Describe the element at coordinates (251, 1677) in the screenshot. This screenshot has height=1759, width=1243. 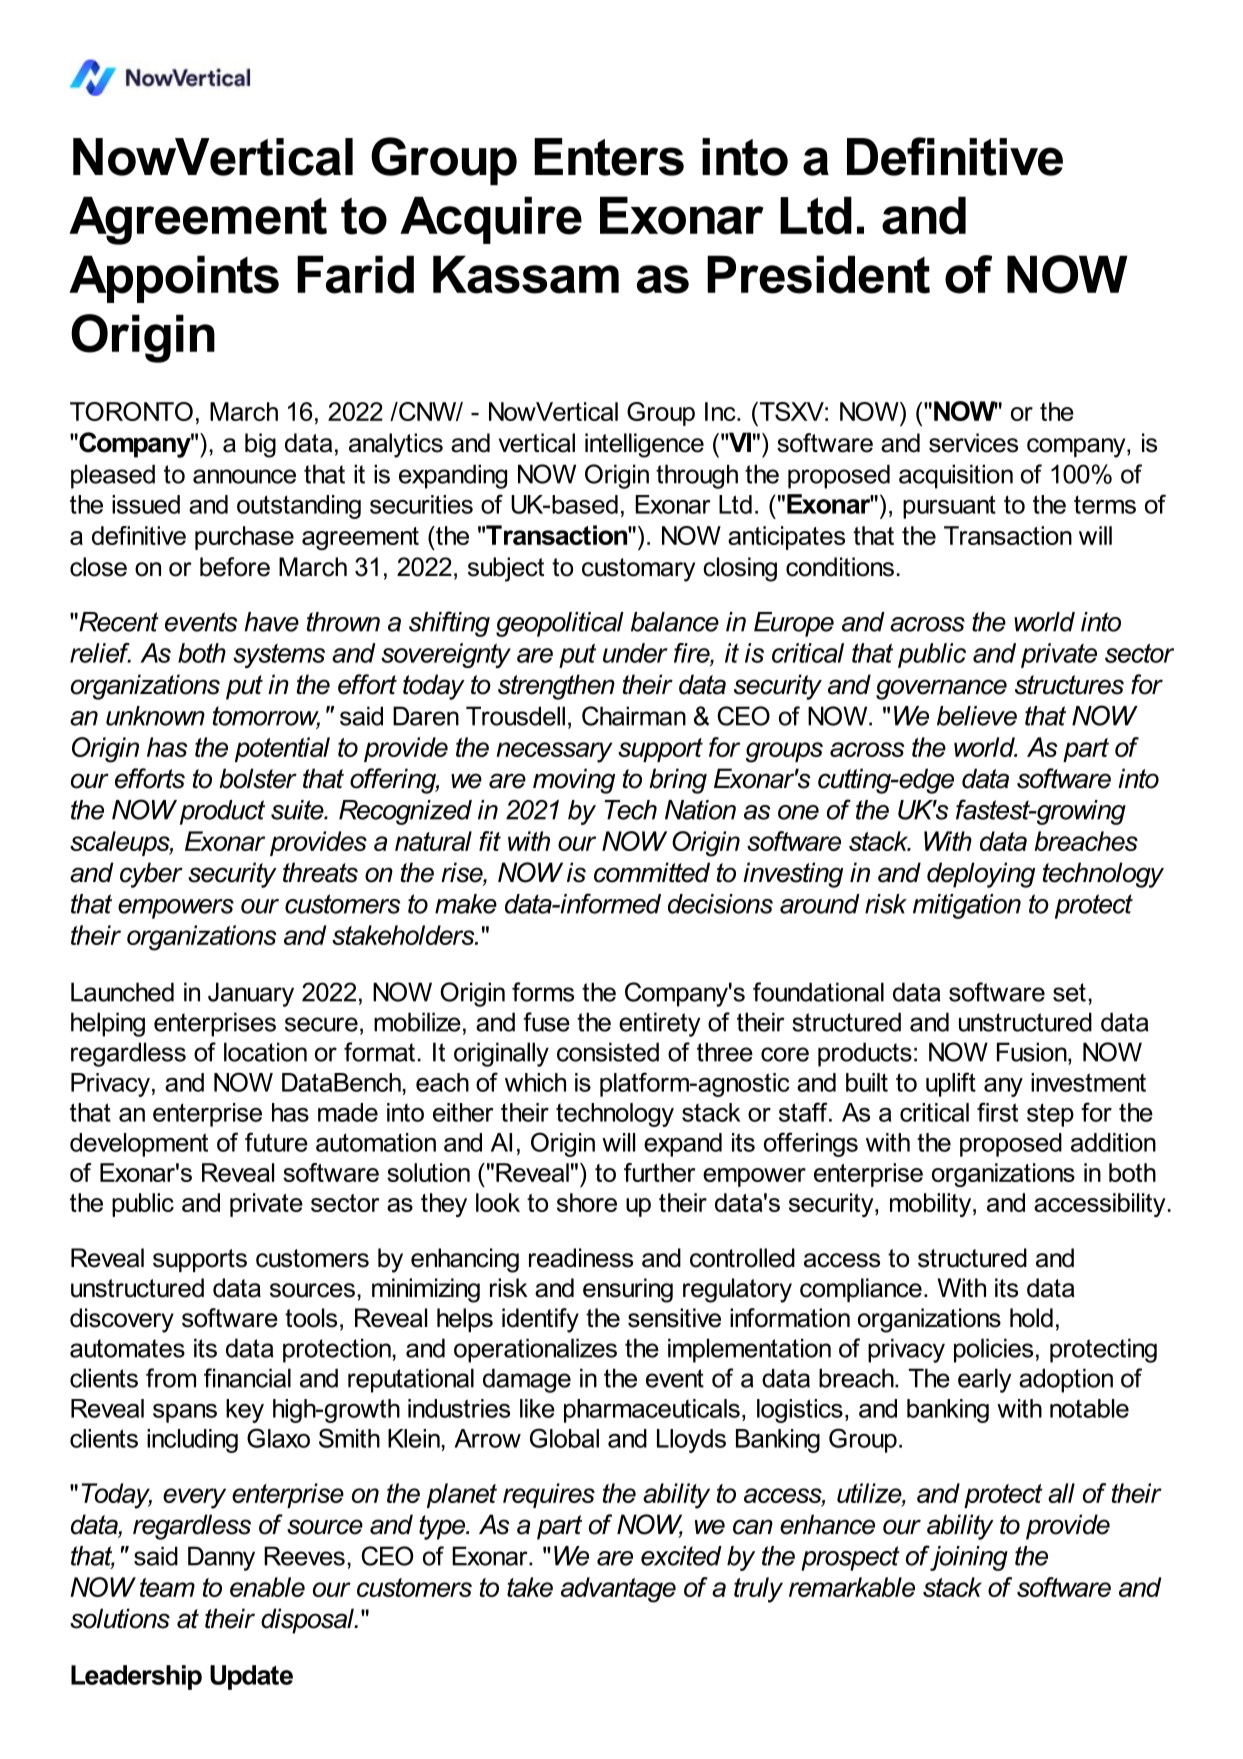
I see `Update` at that location.
